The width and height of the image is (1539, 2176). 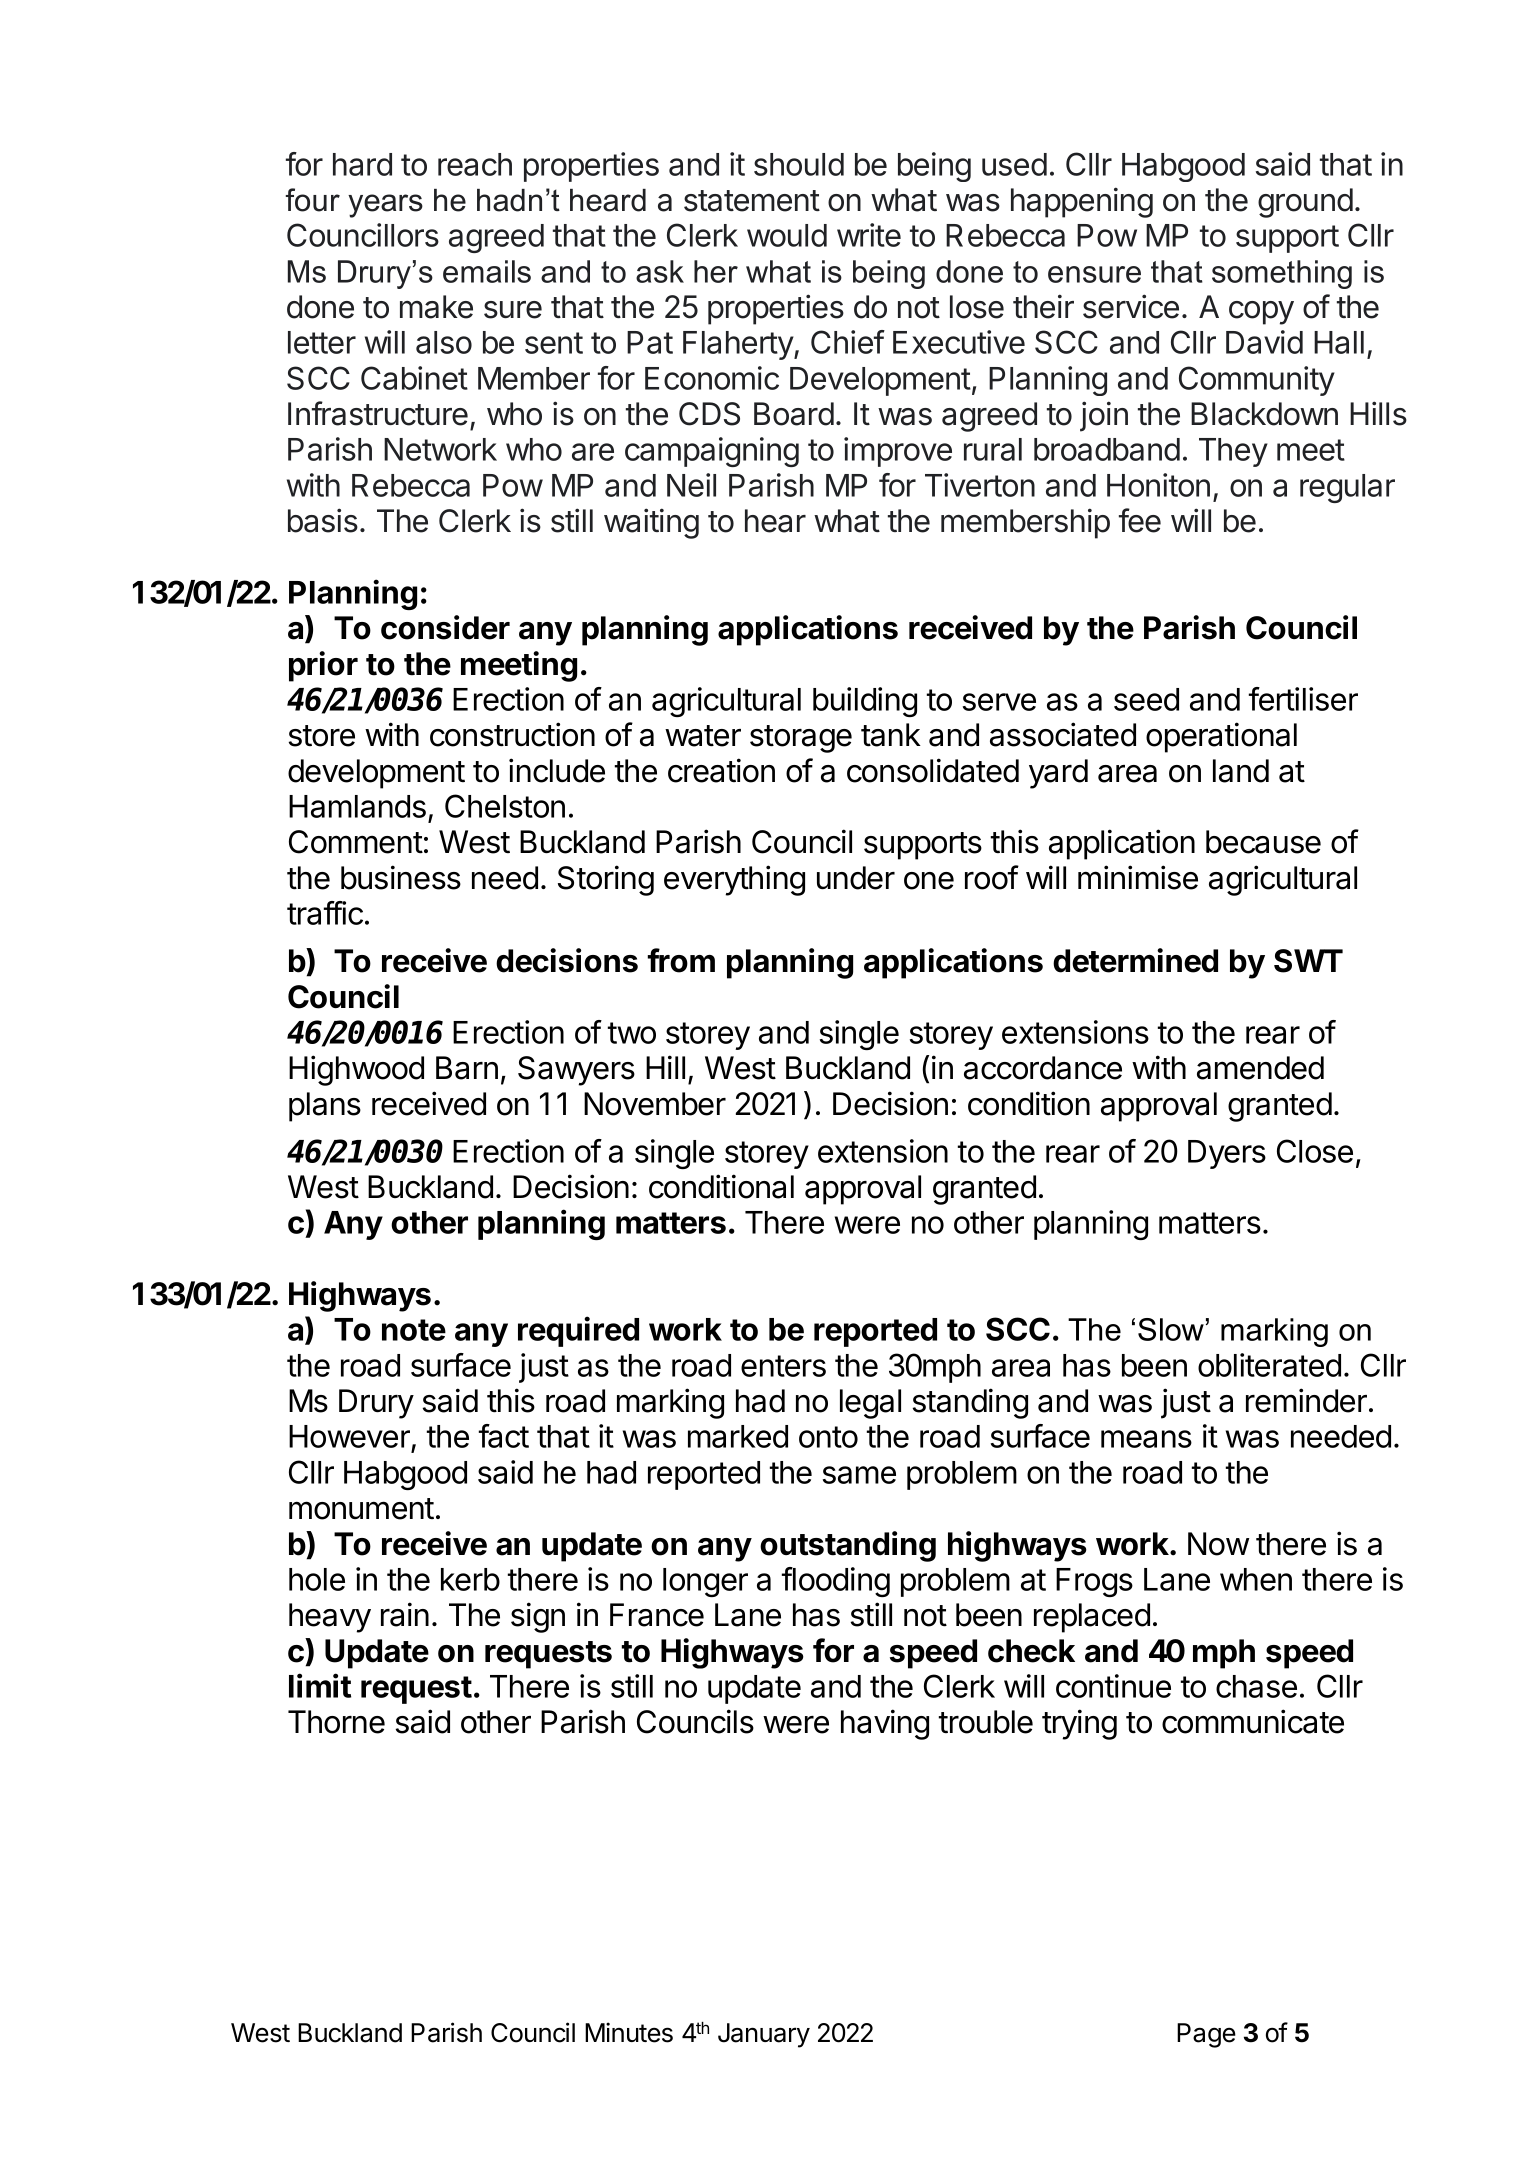 What do you see at coordinates (385, 206) in the image?
I see `years` at bounding box center [385, 206].
